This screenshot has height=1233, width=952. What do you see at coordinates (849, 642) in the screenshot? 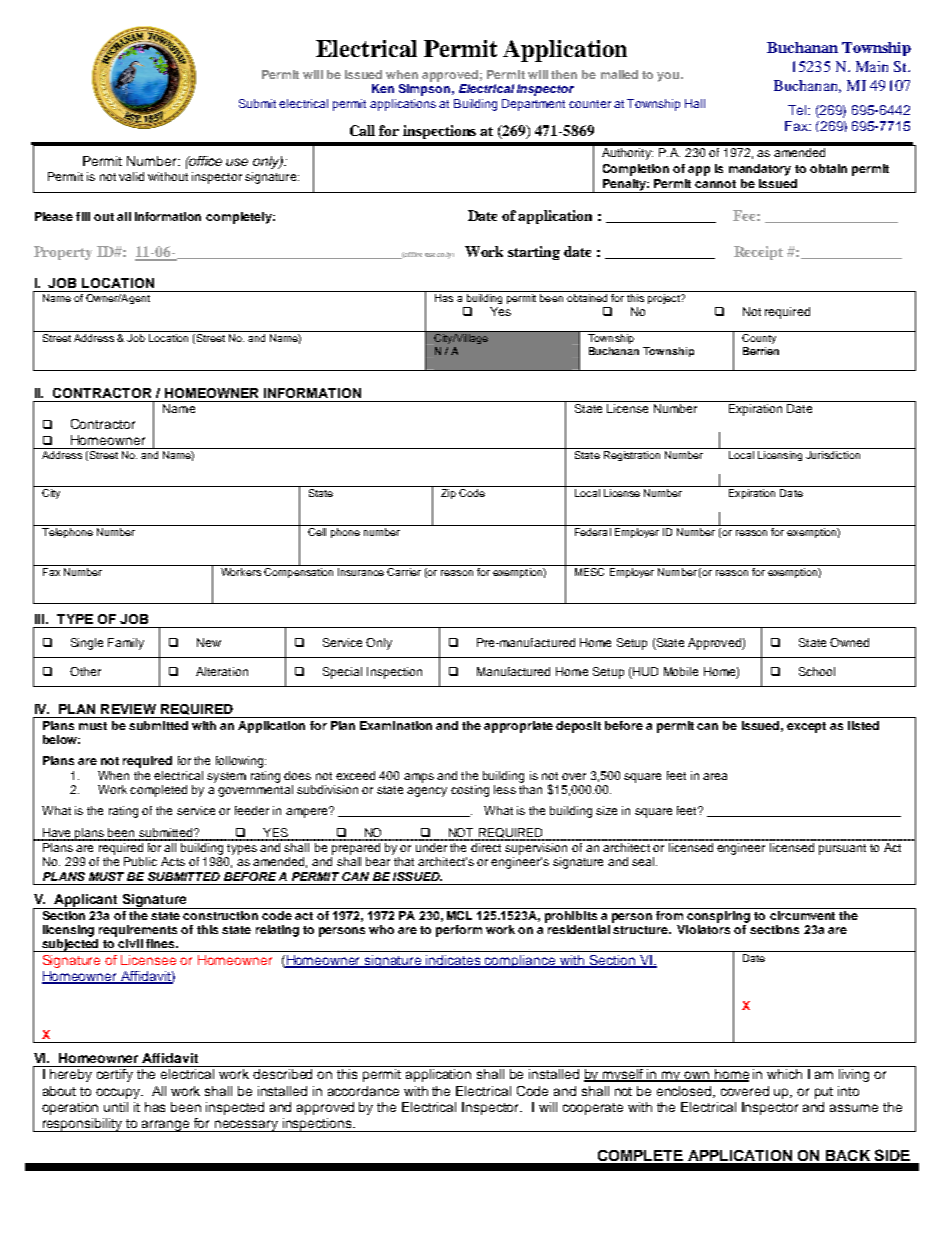
I see `Owned` at bounding box center [849, 642].
